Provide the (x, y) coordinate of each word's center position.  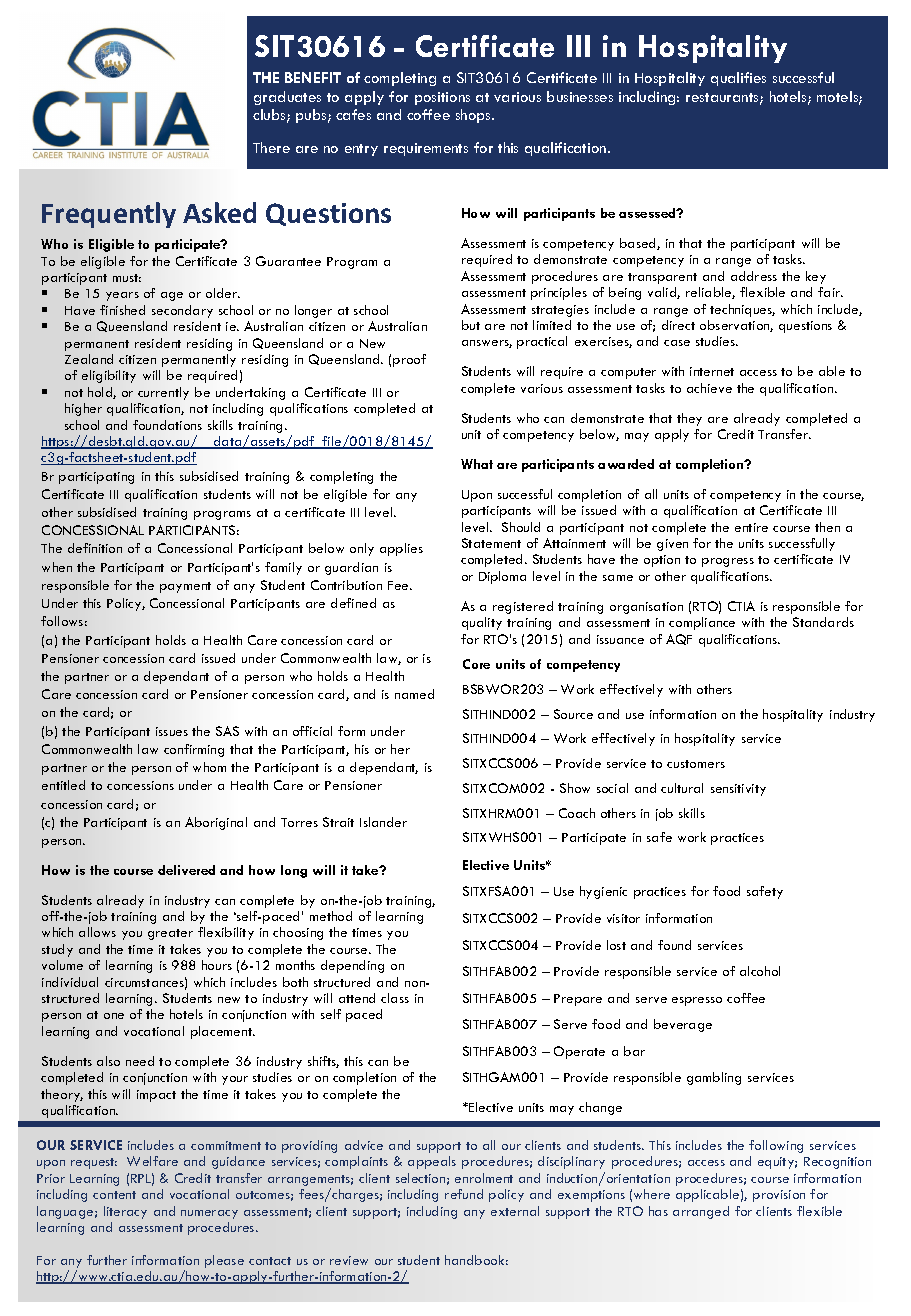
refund (464, 1194)
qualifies (738, 79)
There (271, 147)
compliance (702, 623)
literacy (125, 1212)
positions (442, 98)
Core (476, 664)
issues (172, 731)
